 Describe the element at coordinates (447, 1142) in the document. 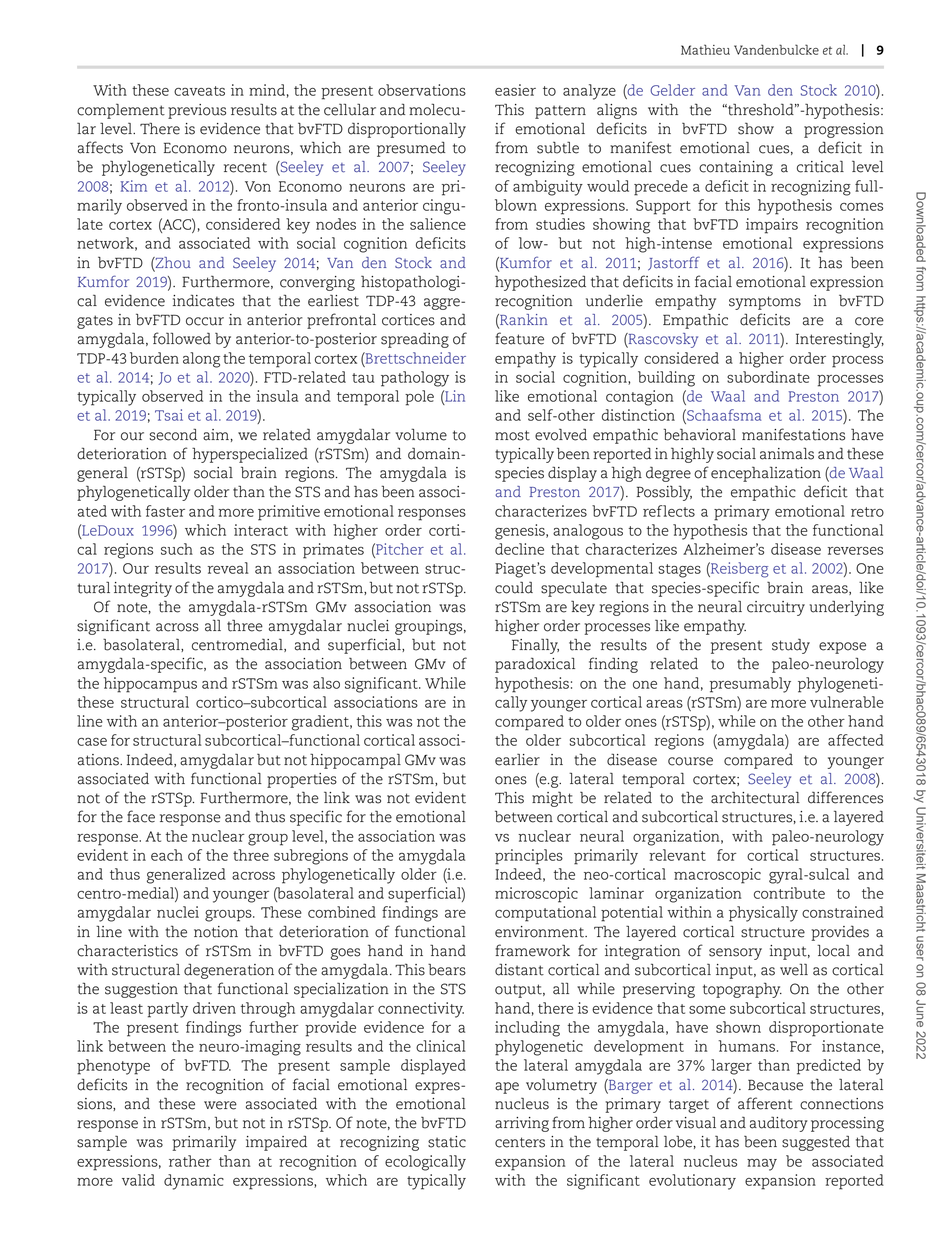

I see `static` at that location.
